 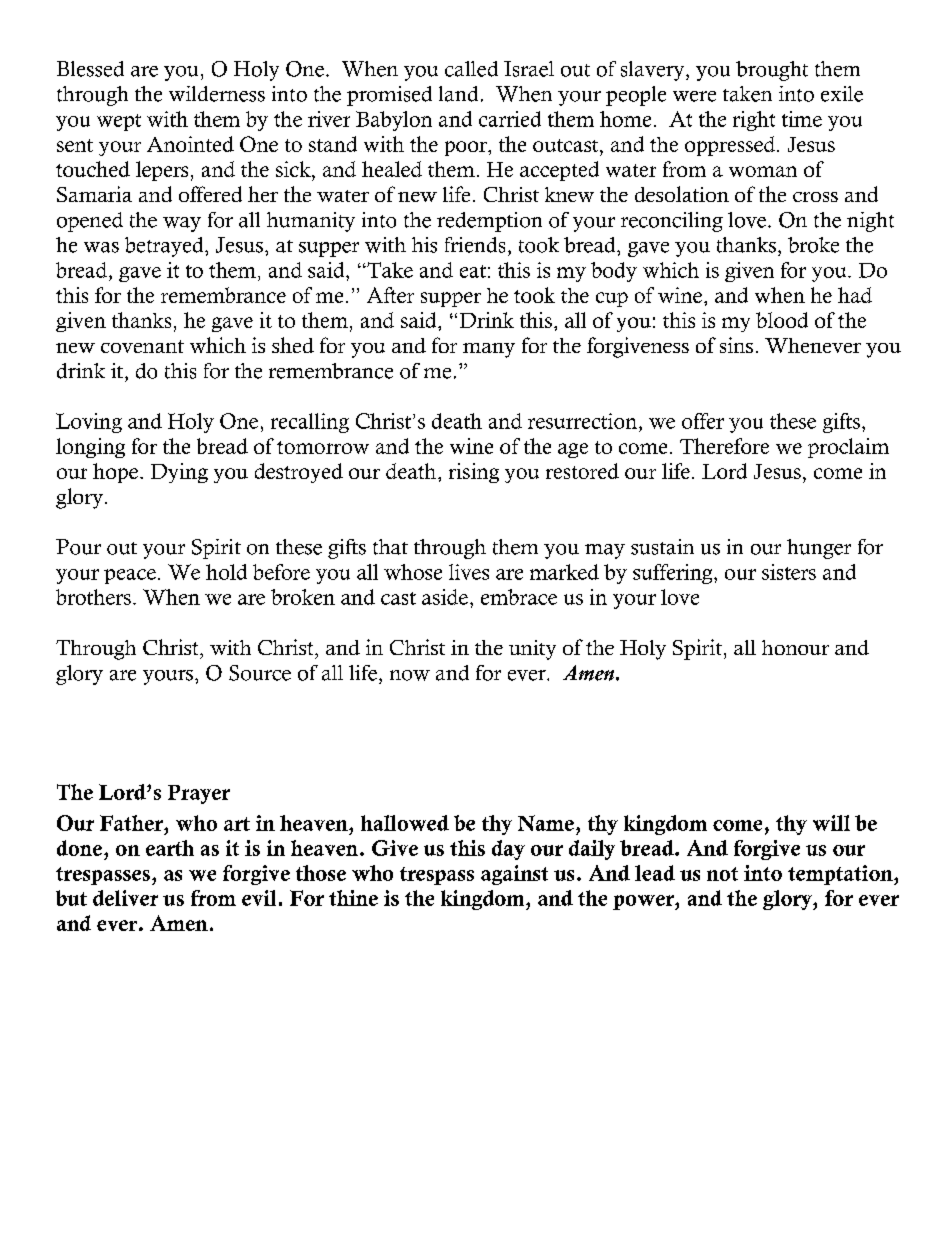 I want to click on land, so click(x=458, y=94).
